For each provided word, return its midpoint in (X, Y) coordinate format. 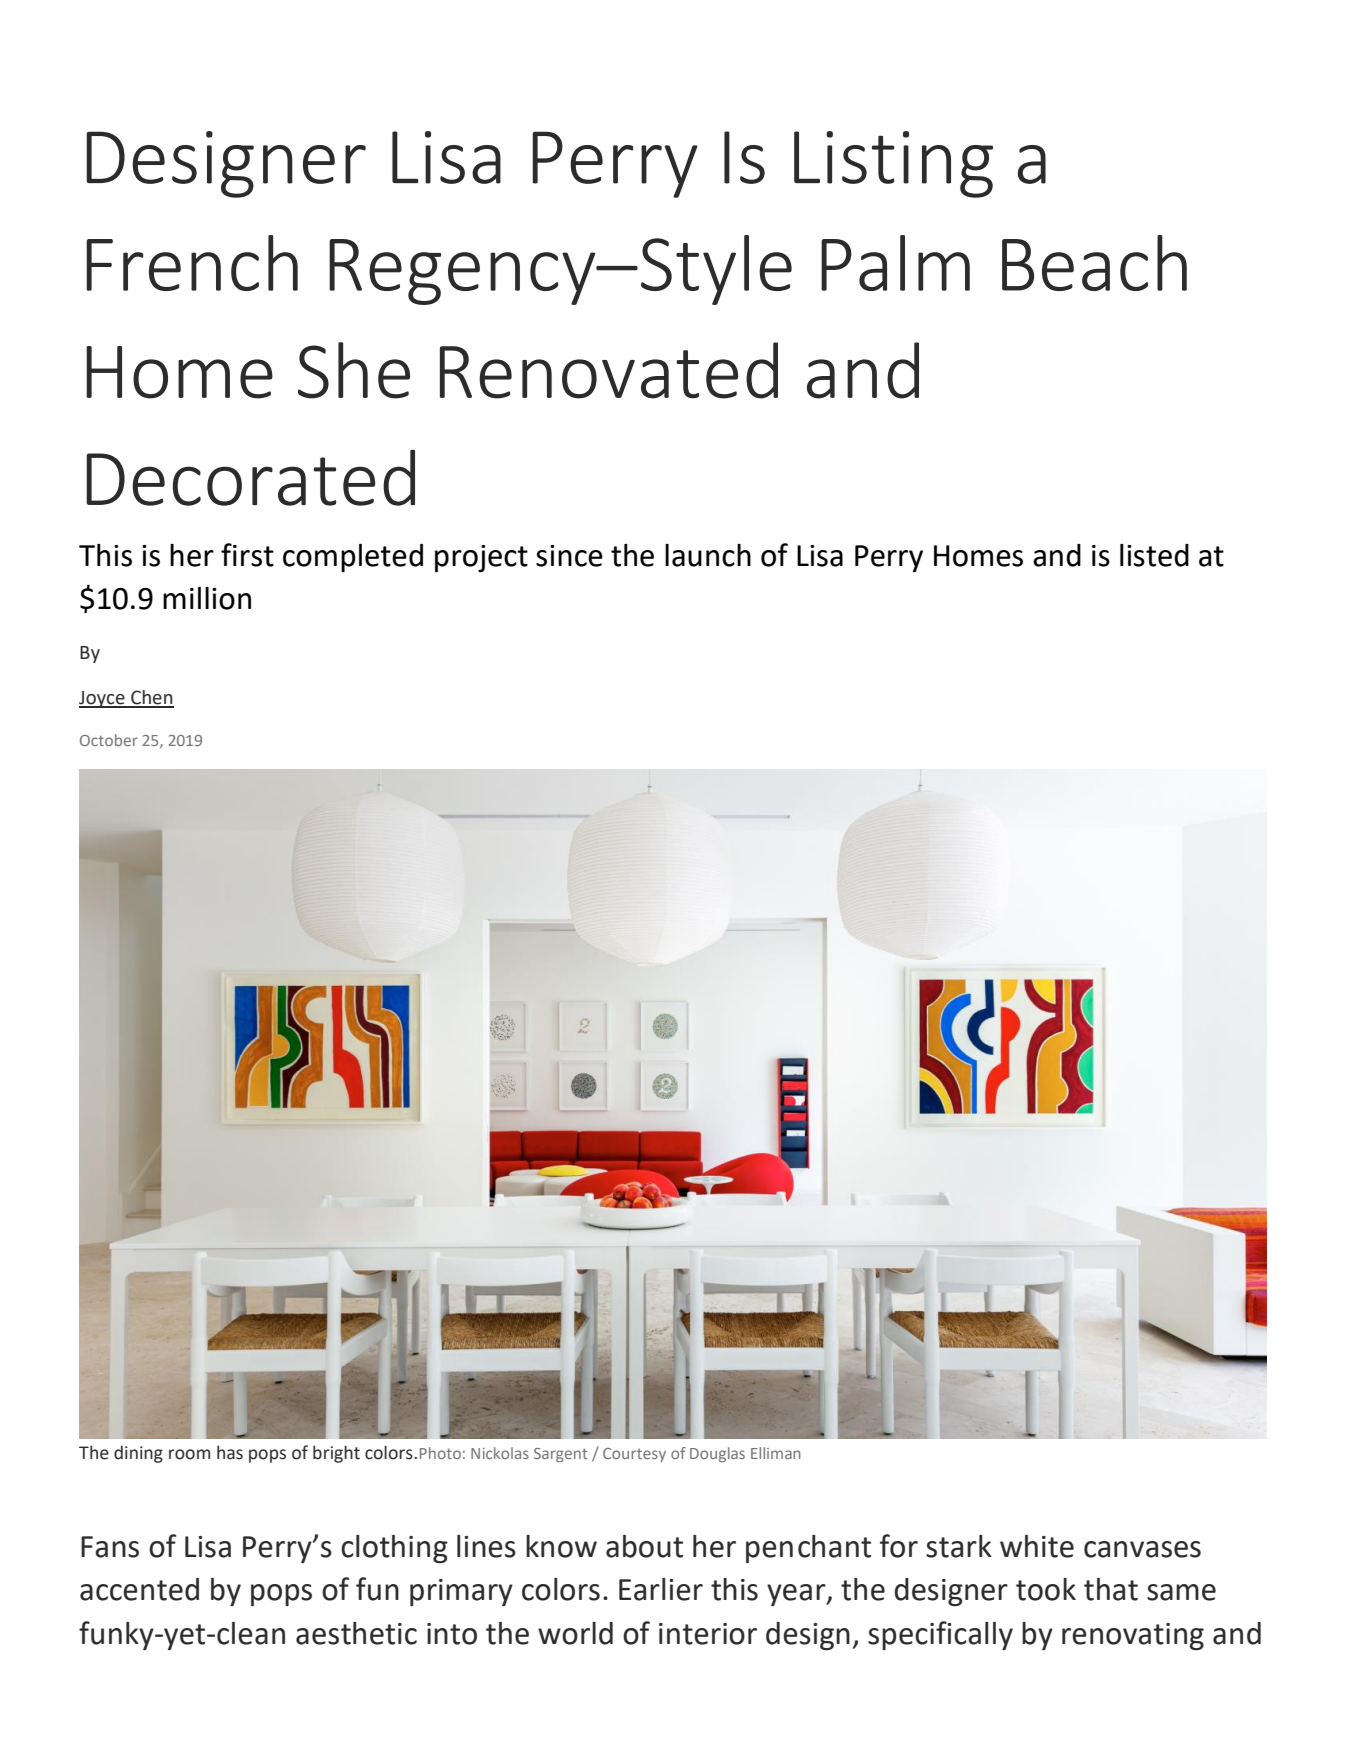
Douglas (717, 1454)
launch (708, 555)
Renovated (609, 370)
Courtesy (634, 1455)
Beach (1094, 263)
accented (139, 1589)
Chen (151, 698)
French (192, 263)
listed (1154, 555)
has (230, 1452)
